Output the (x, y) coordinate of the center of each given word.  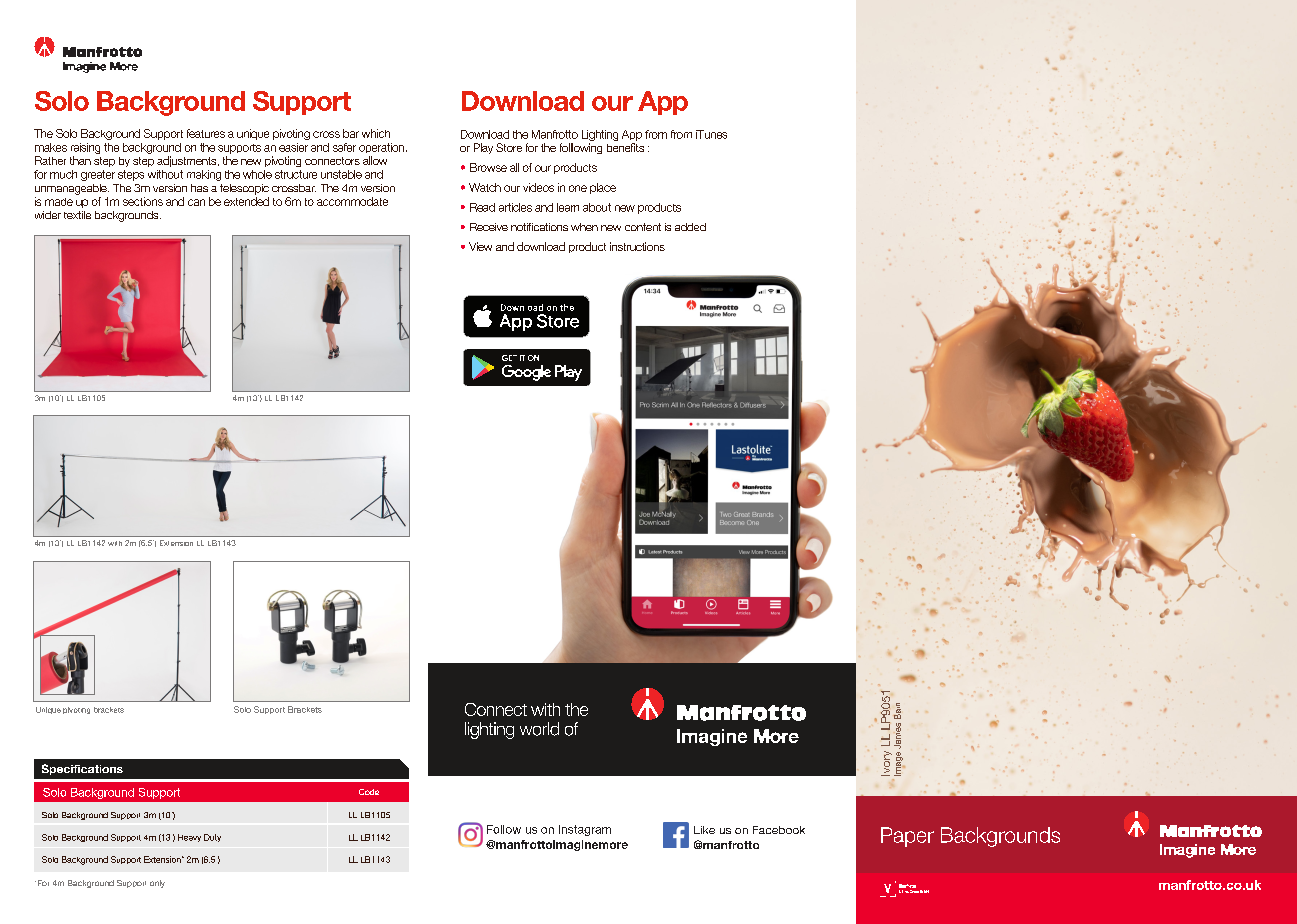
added (690, 227)
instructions (637, 246)
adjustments (188, 161)
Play (483, 148)
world (539, 729)
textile (77, 215)
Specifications (82, 769)
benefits (625, 147)
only (157, 884)
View (480, 246)
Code (369, 792)
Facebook (779, 830)
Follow (504, 829)
